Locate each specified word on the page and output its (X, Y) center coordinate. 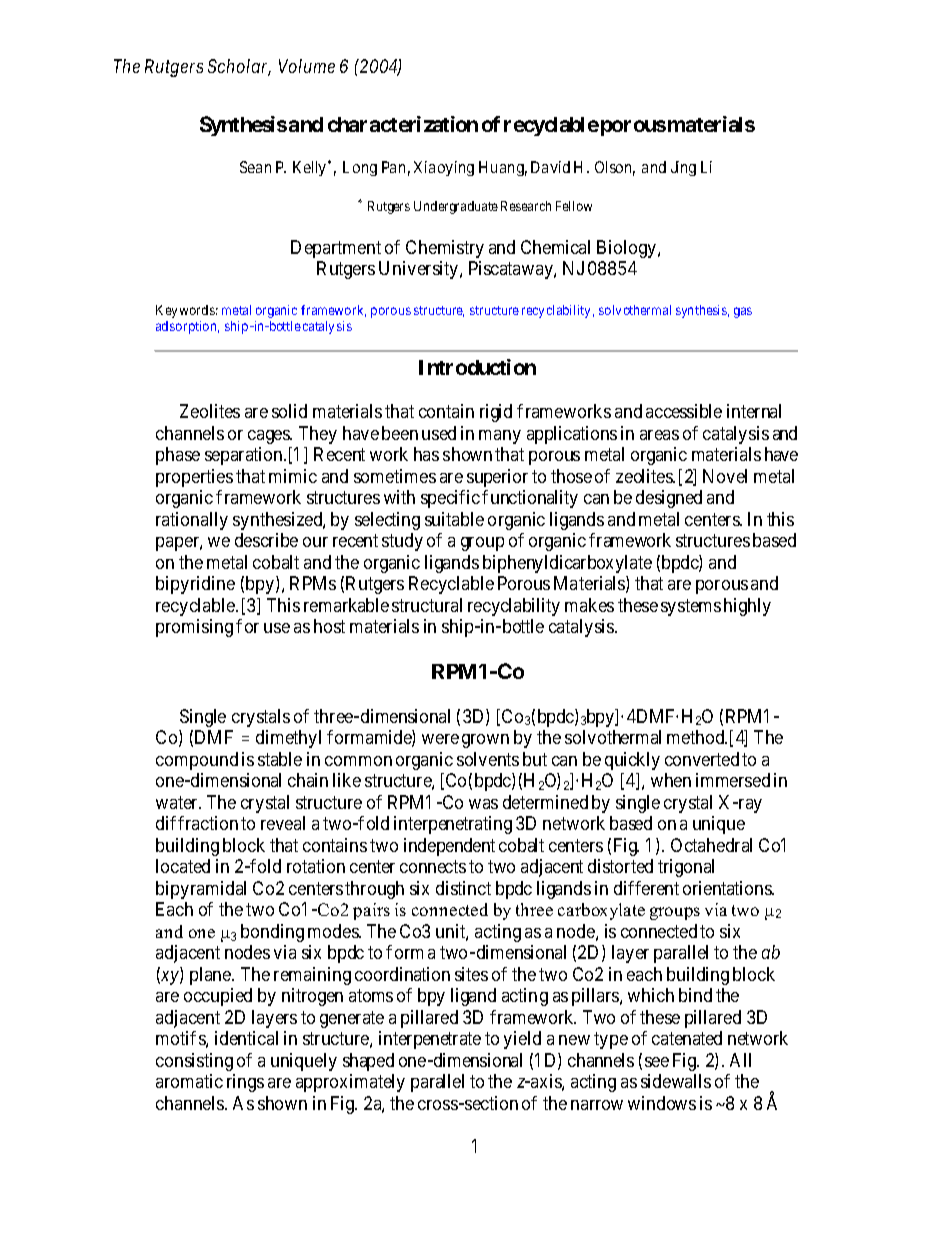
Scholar (239, 67)
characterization (403, 124)
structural (427, 605)
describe (266, 540)
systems (691, 607)
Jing (683, 168)
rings (245, 1083)
